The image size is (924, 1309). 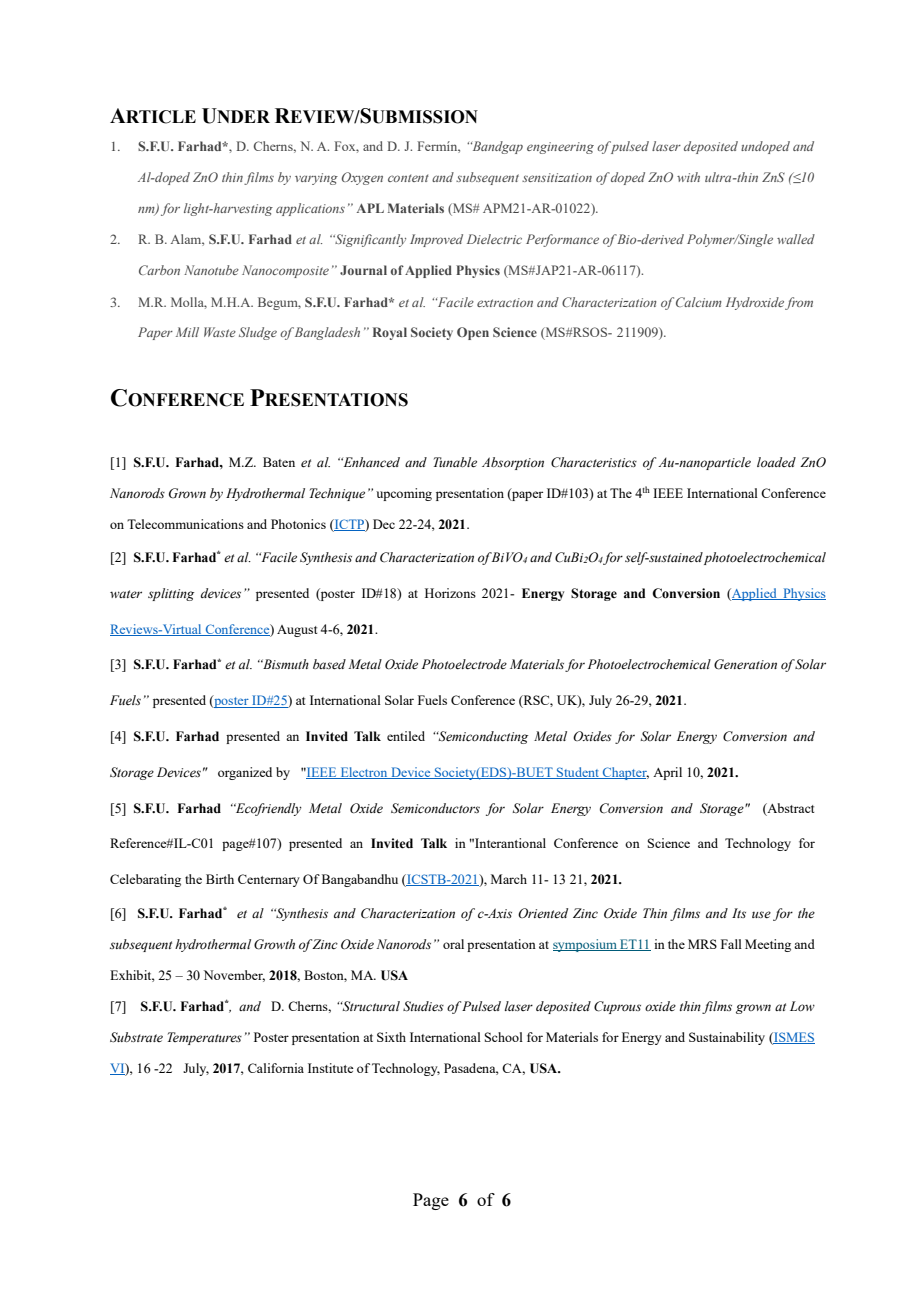 I want to click on Dec, so click(x=384, y=524).
